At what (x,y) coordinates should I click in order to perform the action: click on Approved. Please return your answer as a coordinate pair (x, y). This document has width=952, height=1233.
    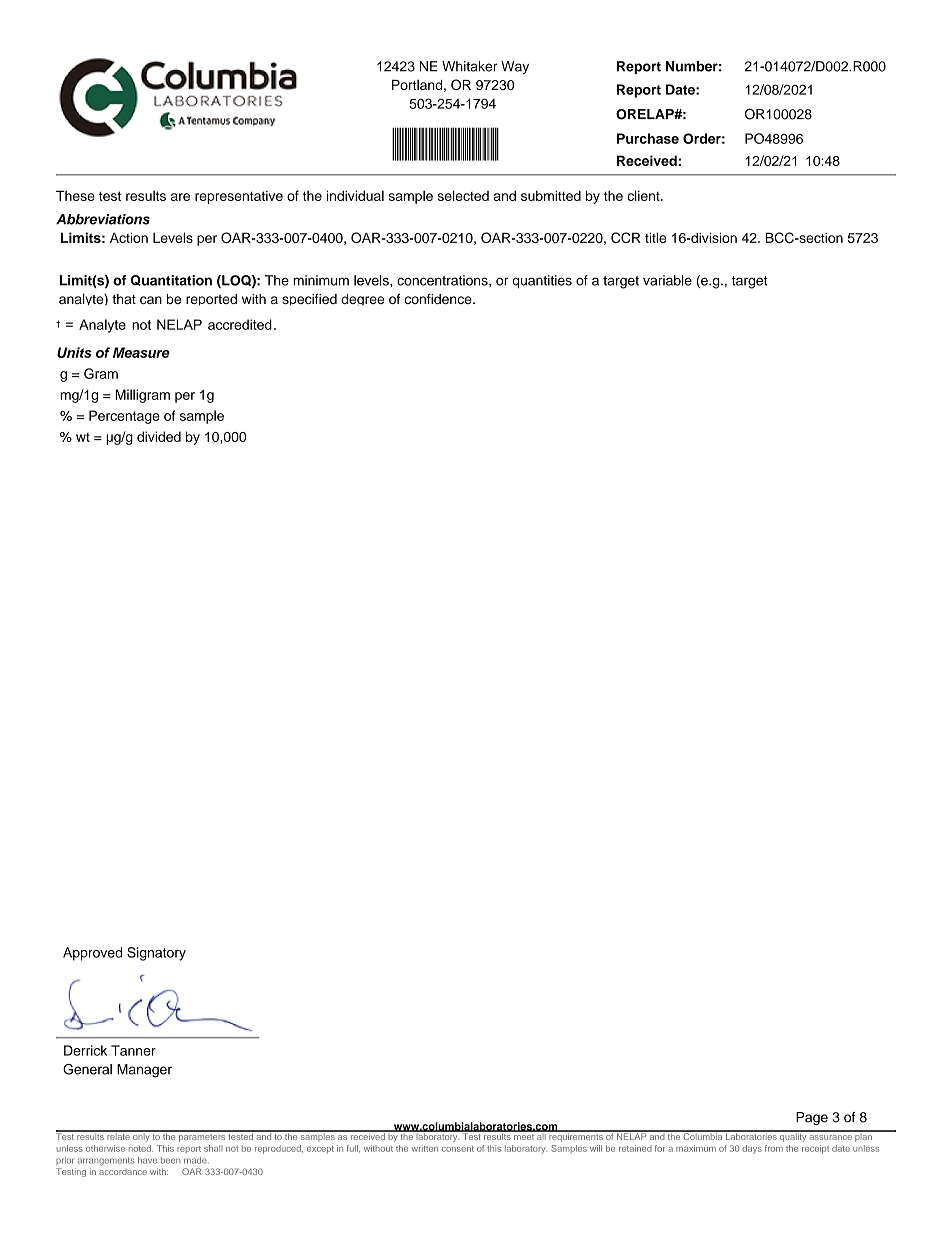
    Looking at the image, I should click on (92, 954).
